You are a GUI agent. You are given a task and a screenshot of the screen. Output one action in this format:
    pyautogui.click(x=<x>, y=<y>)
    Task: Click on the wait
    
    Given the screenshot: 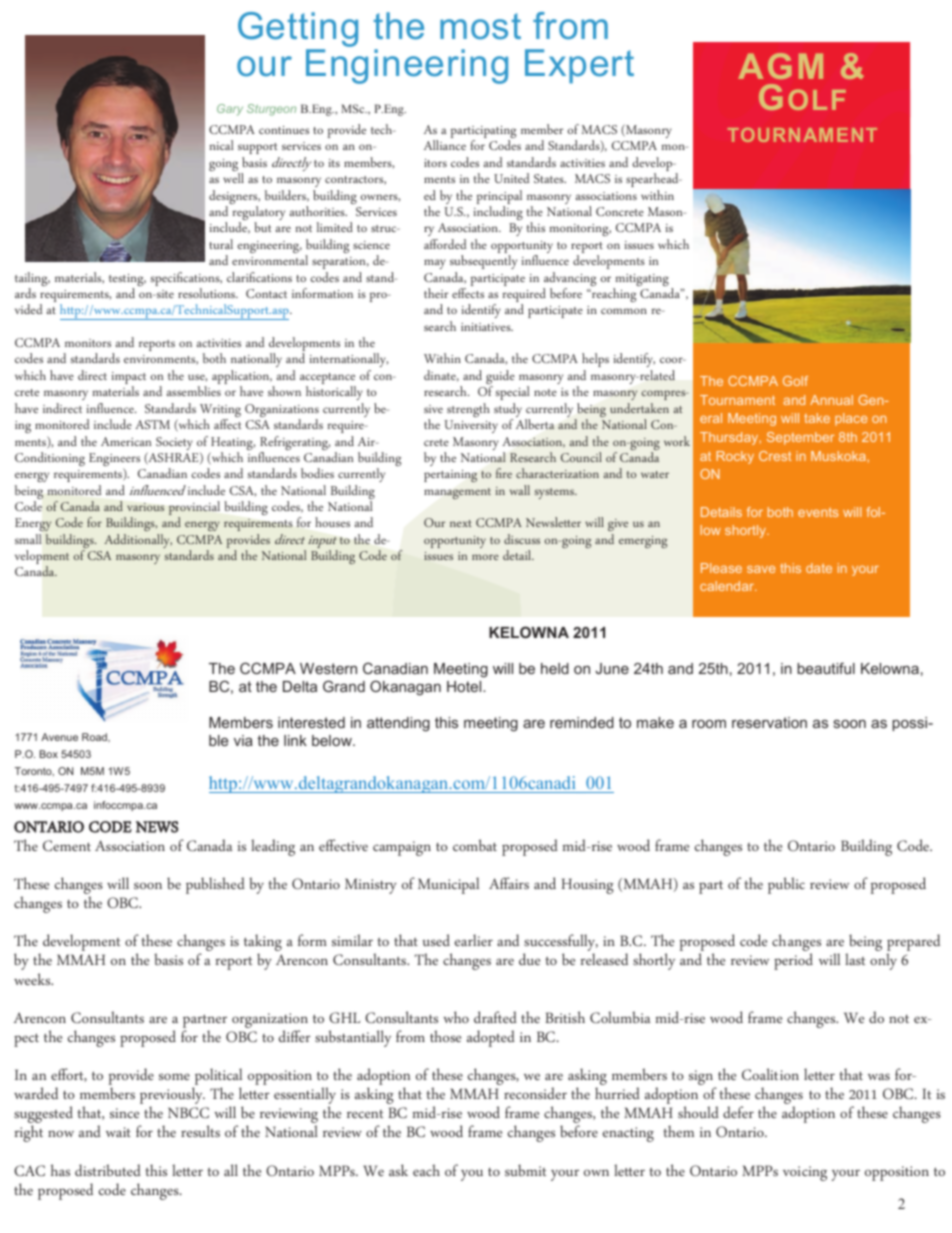 What is the action you would take?
    pyautogui.click(x=118, y=1132)
